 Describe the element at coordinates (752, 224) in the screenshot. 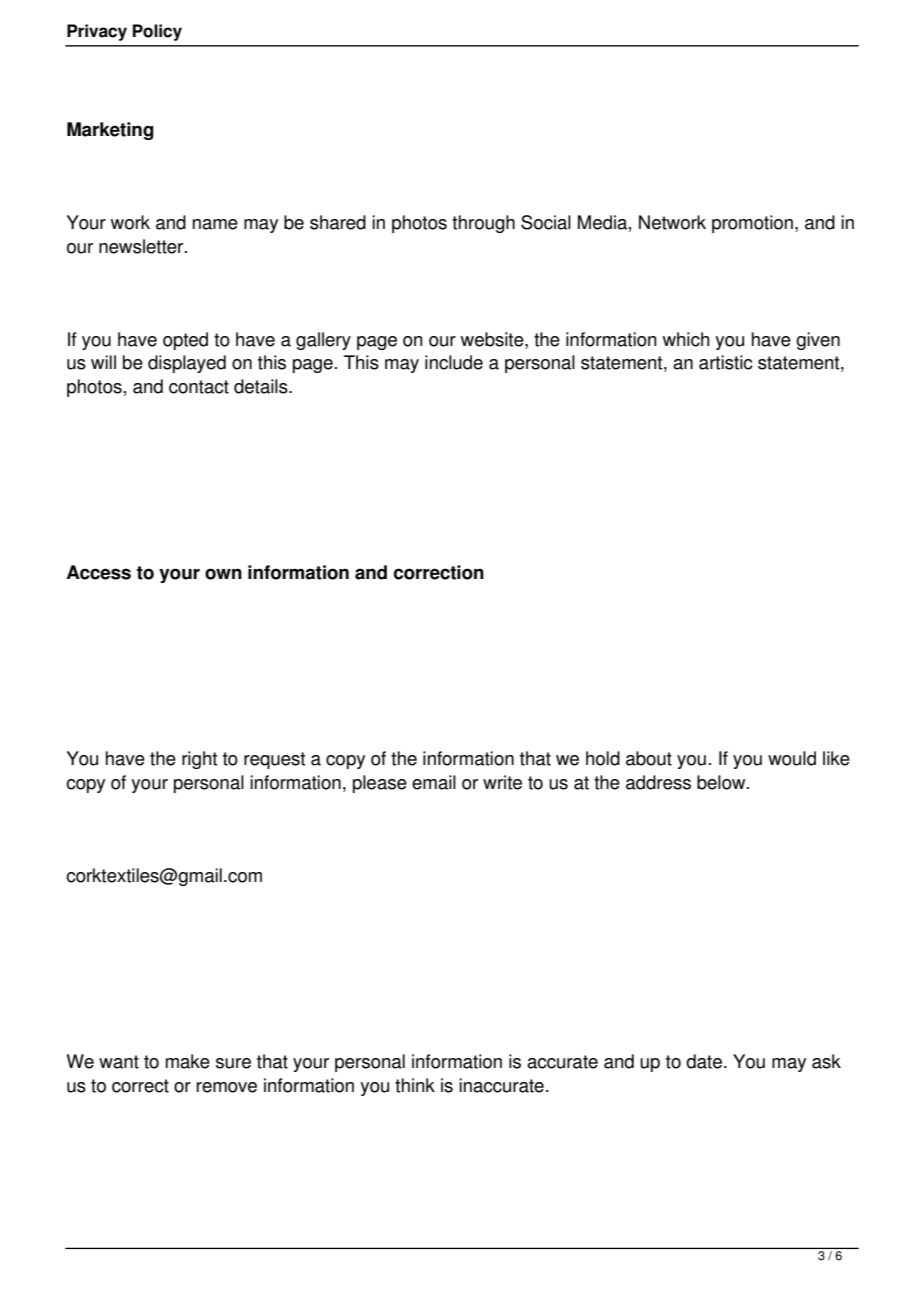

I see `promotion` at that location.
